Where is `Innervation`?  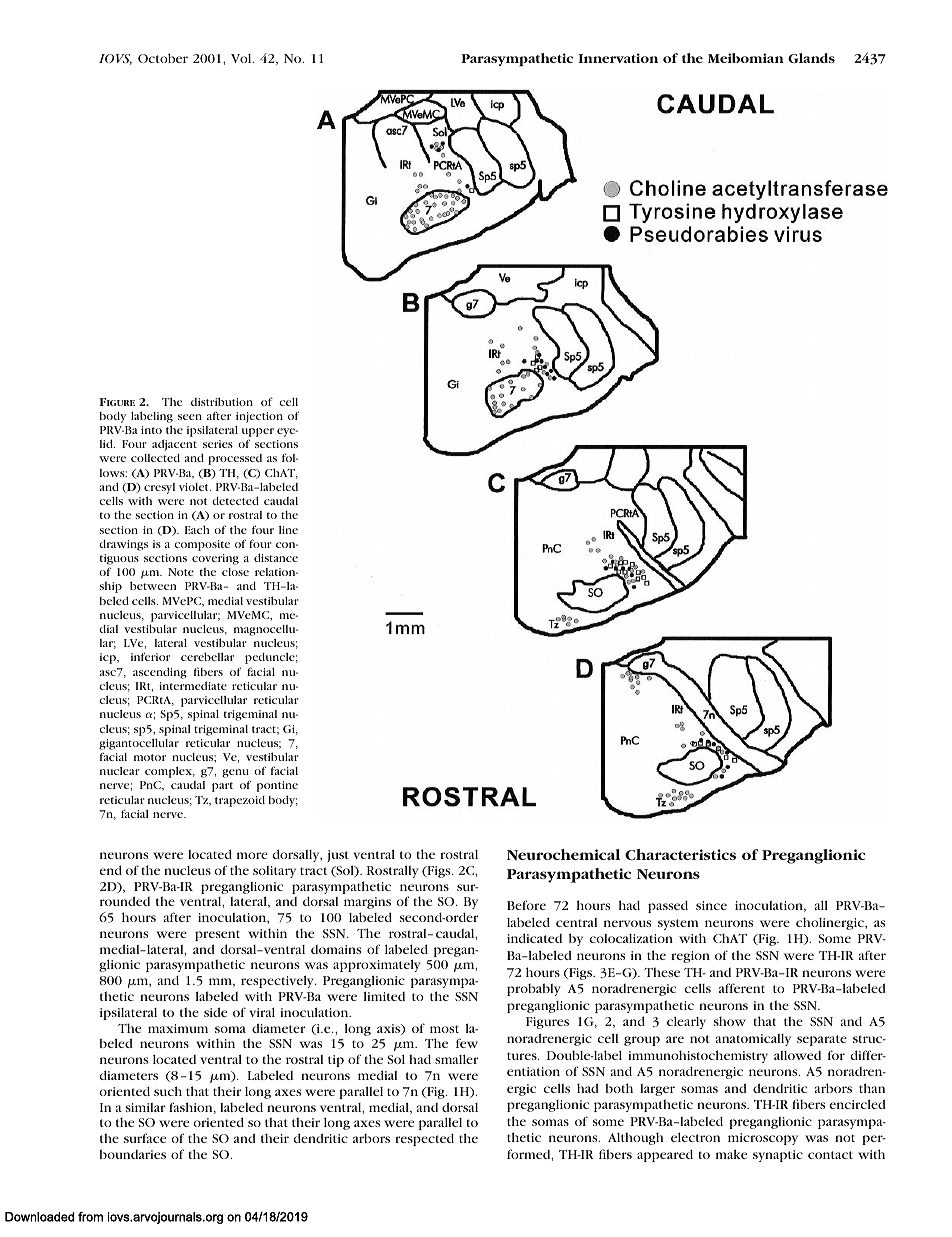
Innervation is located at coordinates (618, 58).
